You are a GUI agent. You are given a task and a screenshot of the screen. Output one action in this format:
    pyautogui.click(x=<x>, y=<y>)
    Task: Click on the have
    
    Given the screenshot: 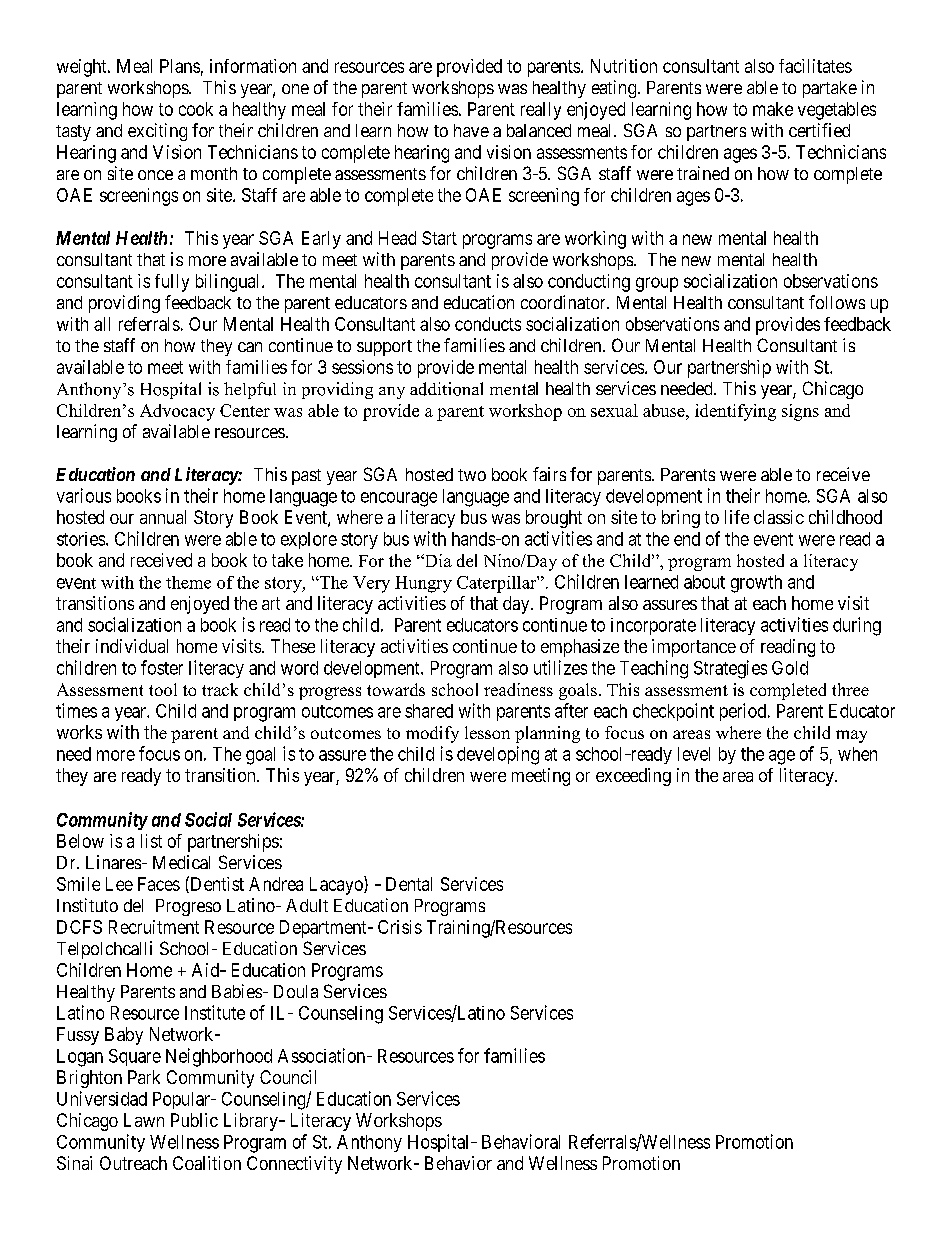 What is the action you would take?
    pyautogui.click(x=471, y=130)
